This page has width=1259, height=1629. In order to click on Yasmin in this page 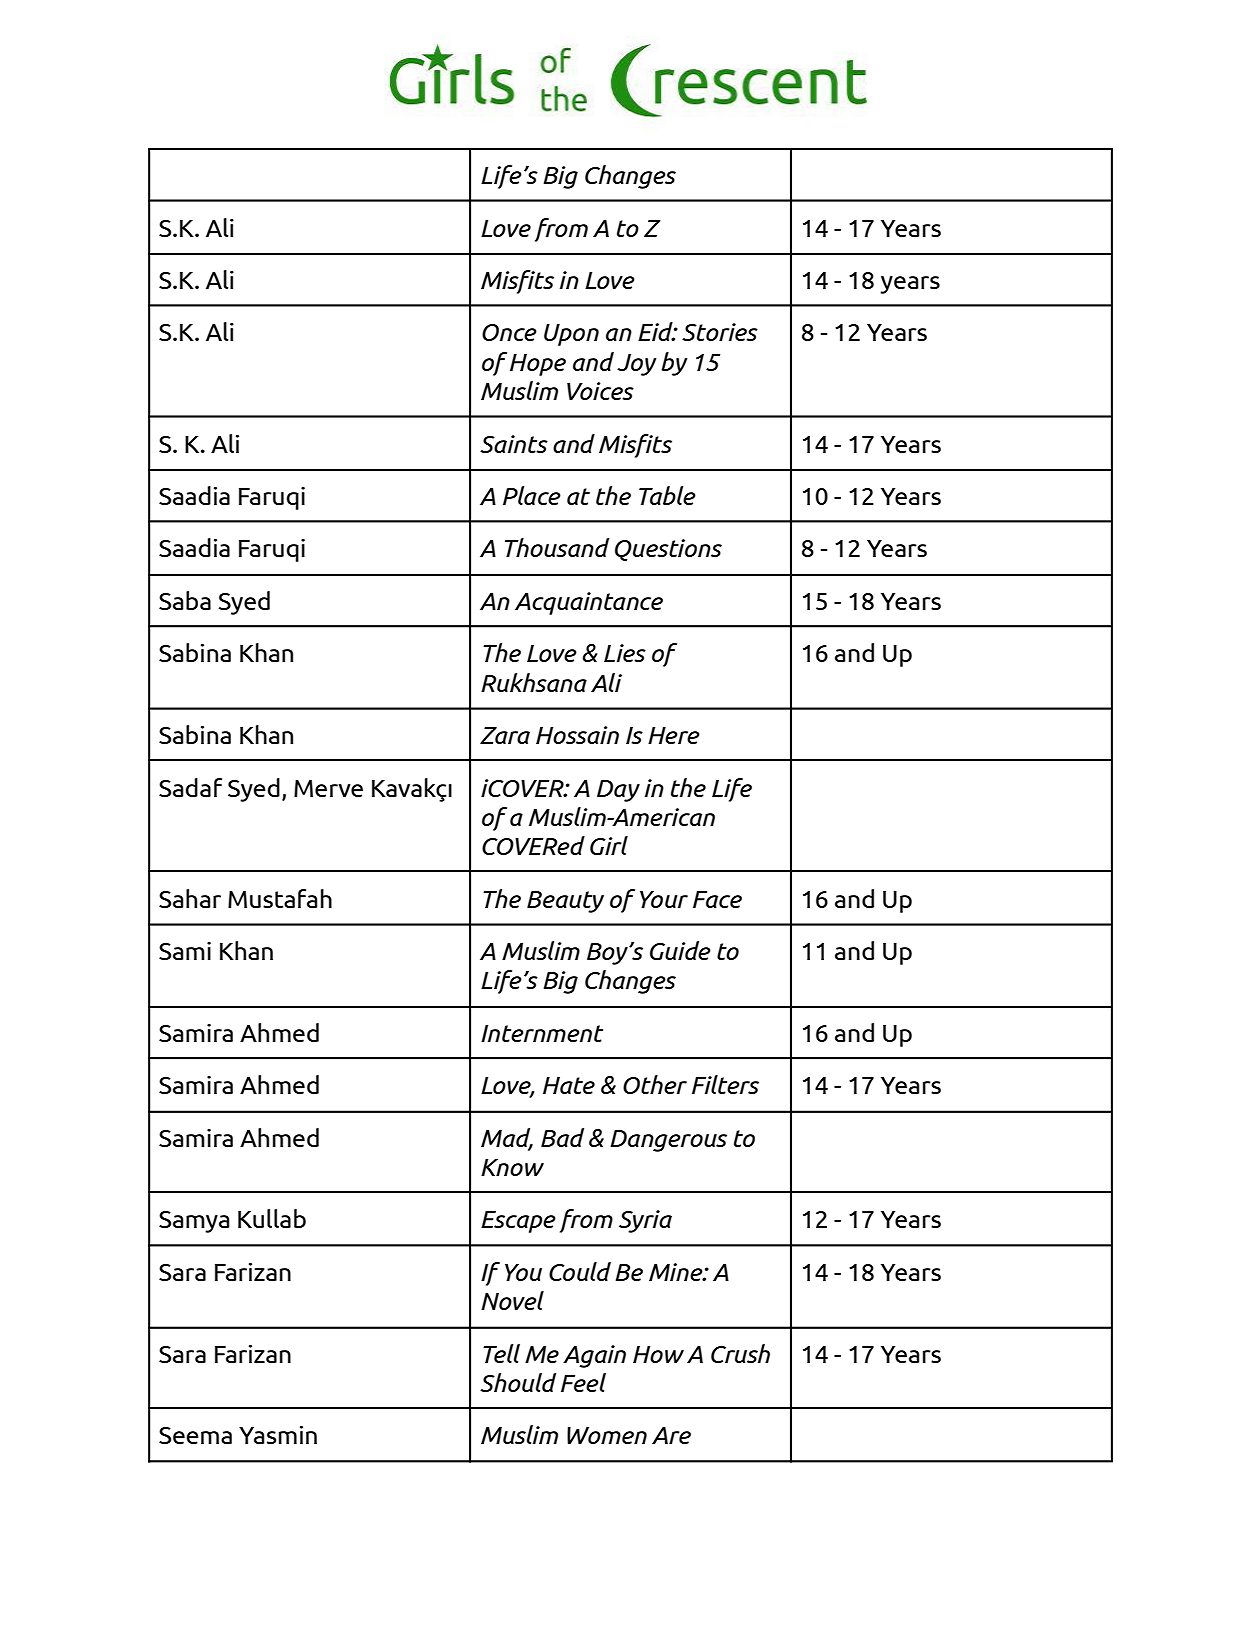, I will do `click(278, 1435)`.
